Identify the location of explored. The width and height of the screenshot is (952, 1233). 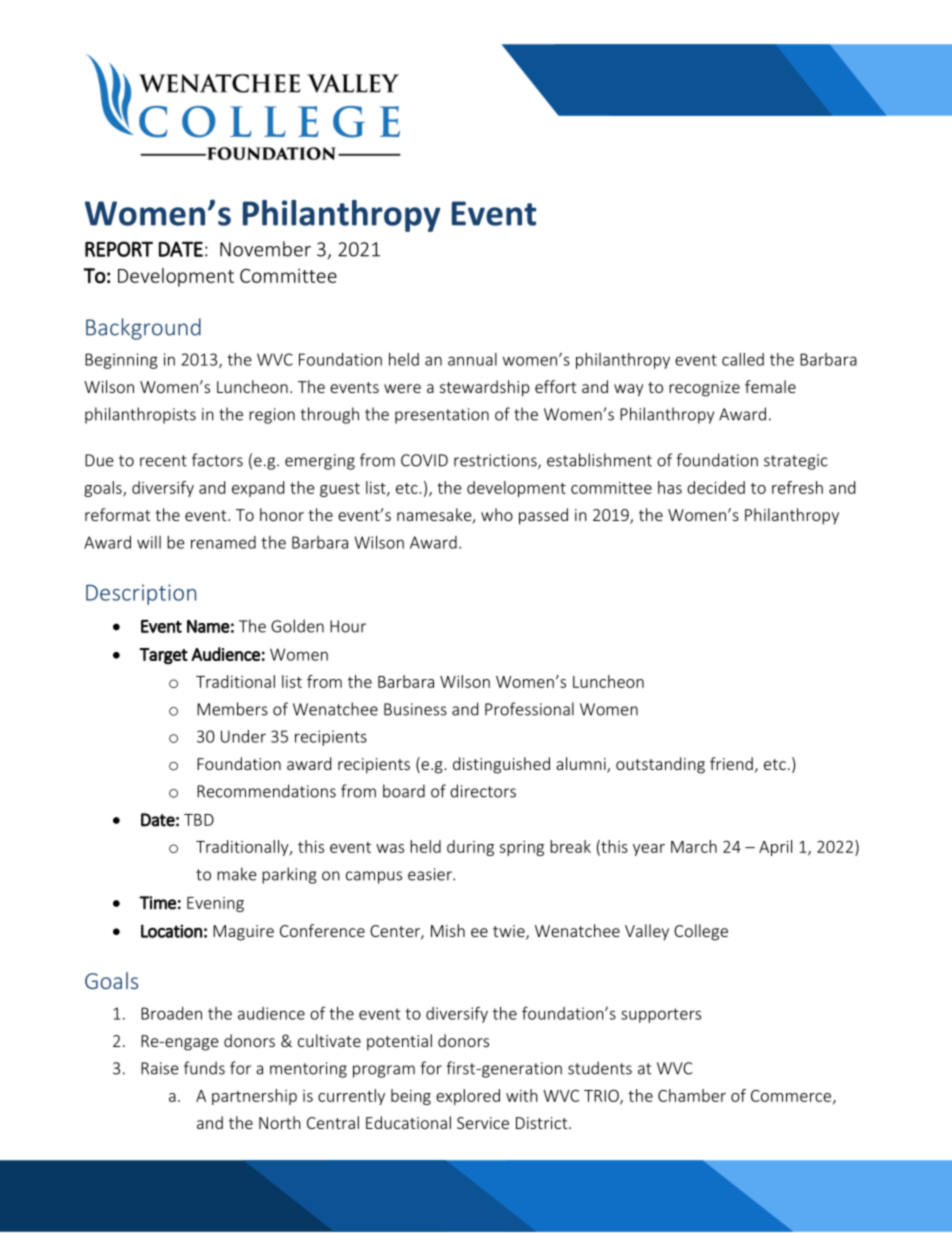
(468, 1097).
